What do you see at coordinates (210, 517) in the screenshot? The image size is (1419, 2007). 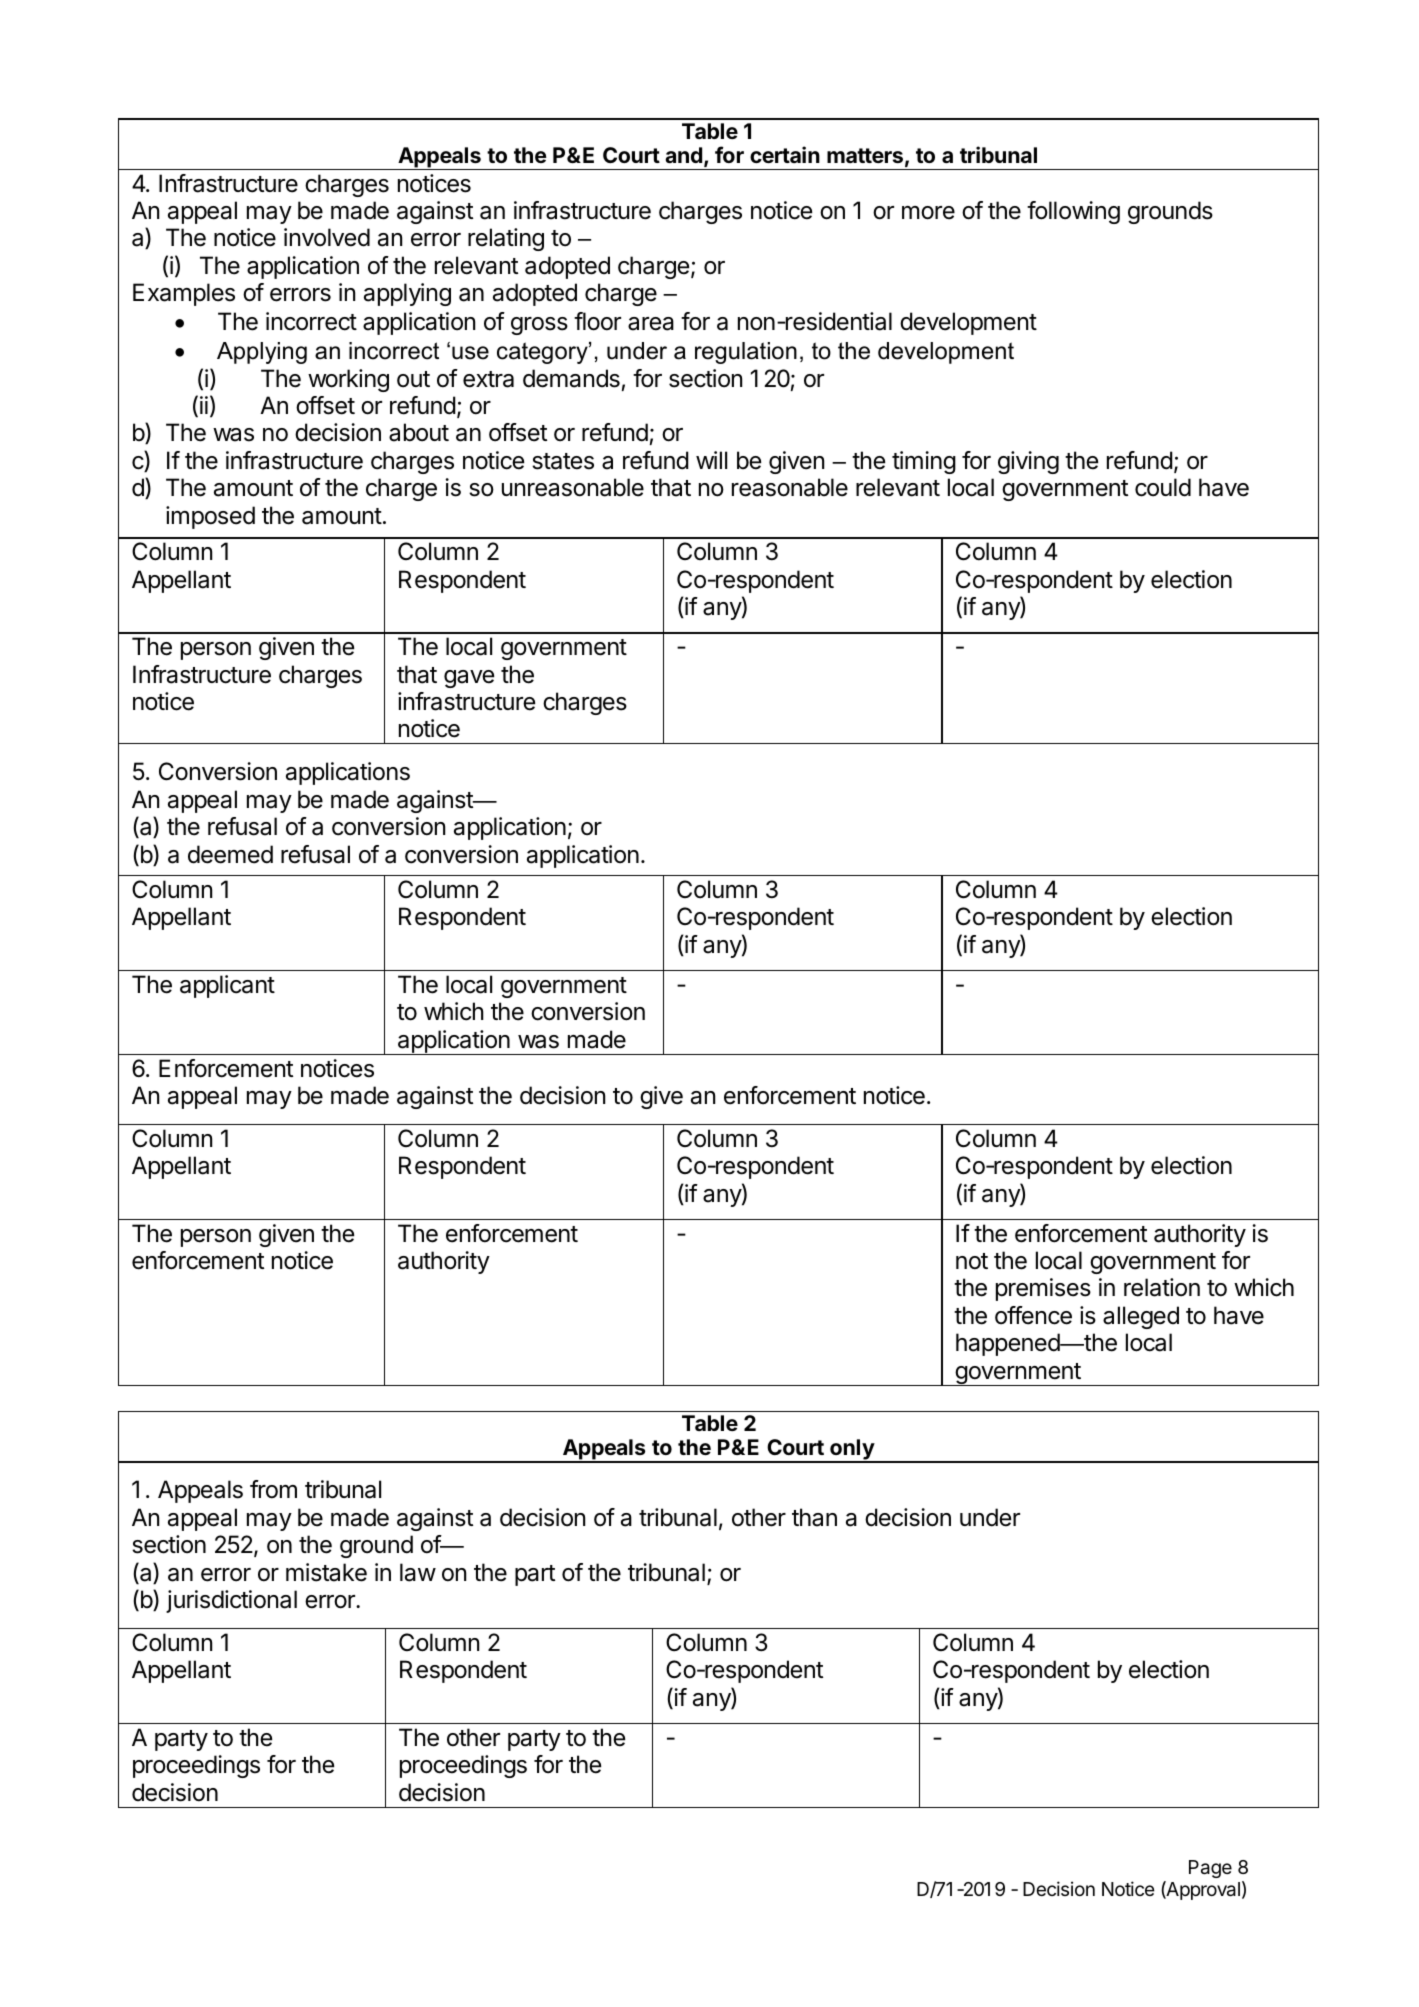 I see `imposed` at bounding box center [210, 517].
